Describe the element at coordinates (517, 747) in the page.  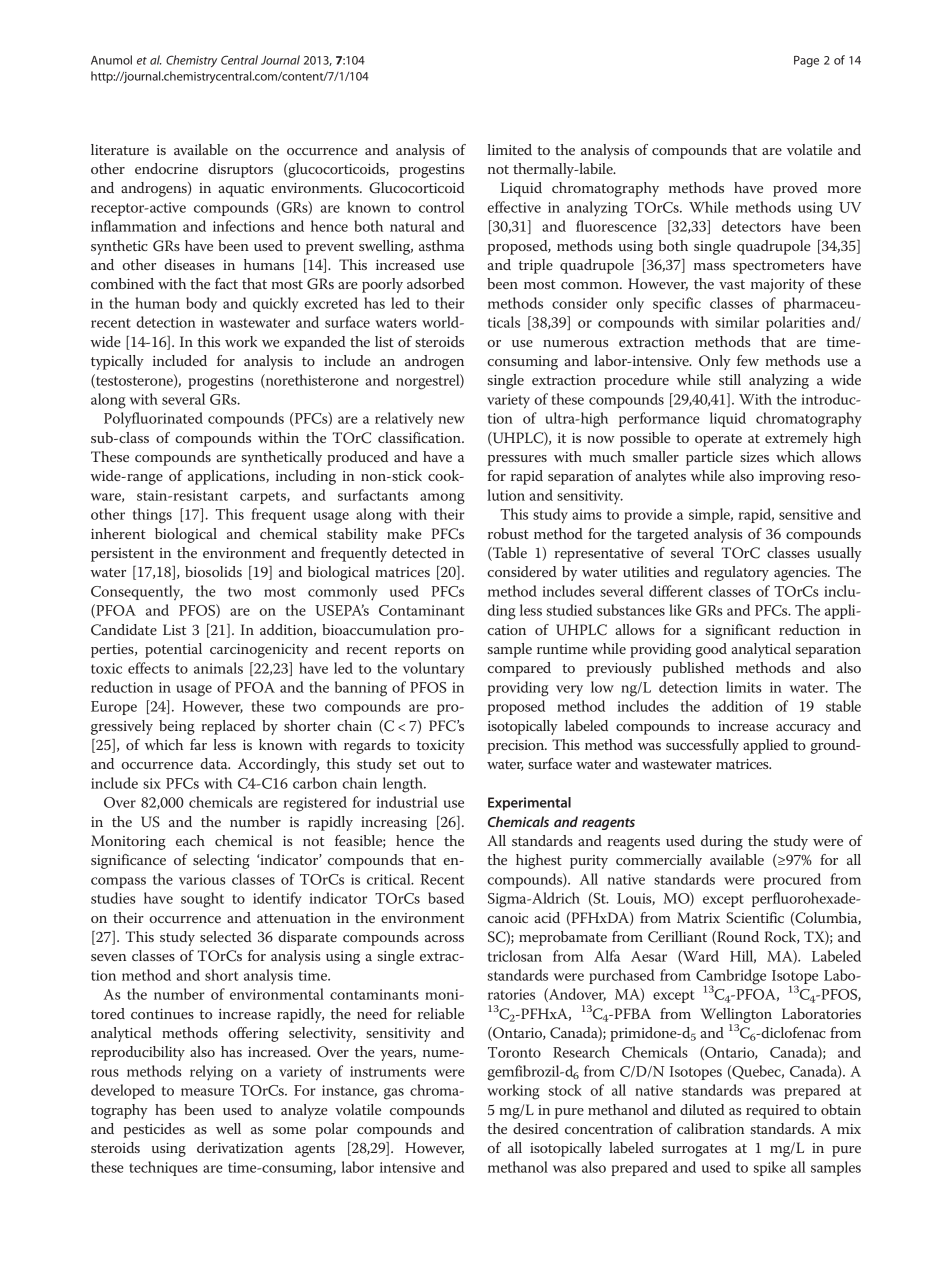
I see `precision` at that location.
